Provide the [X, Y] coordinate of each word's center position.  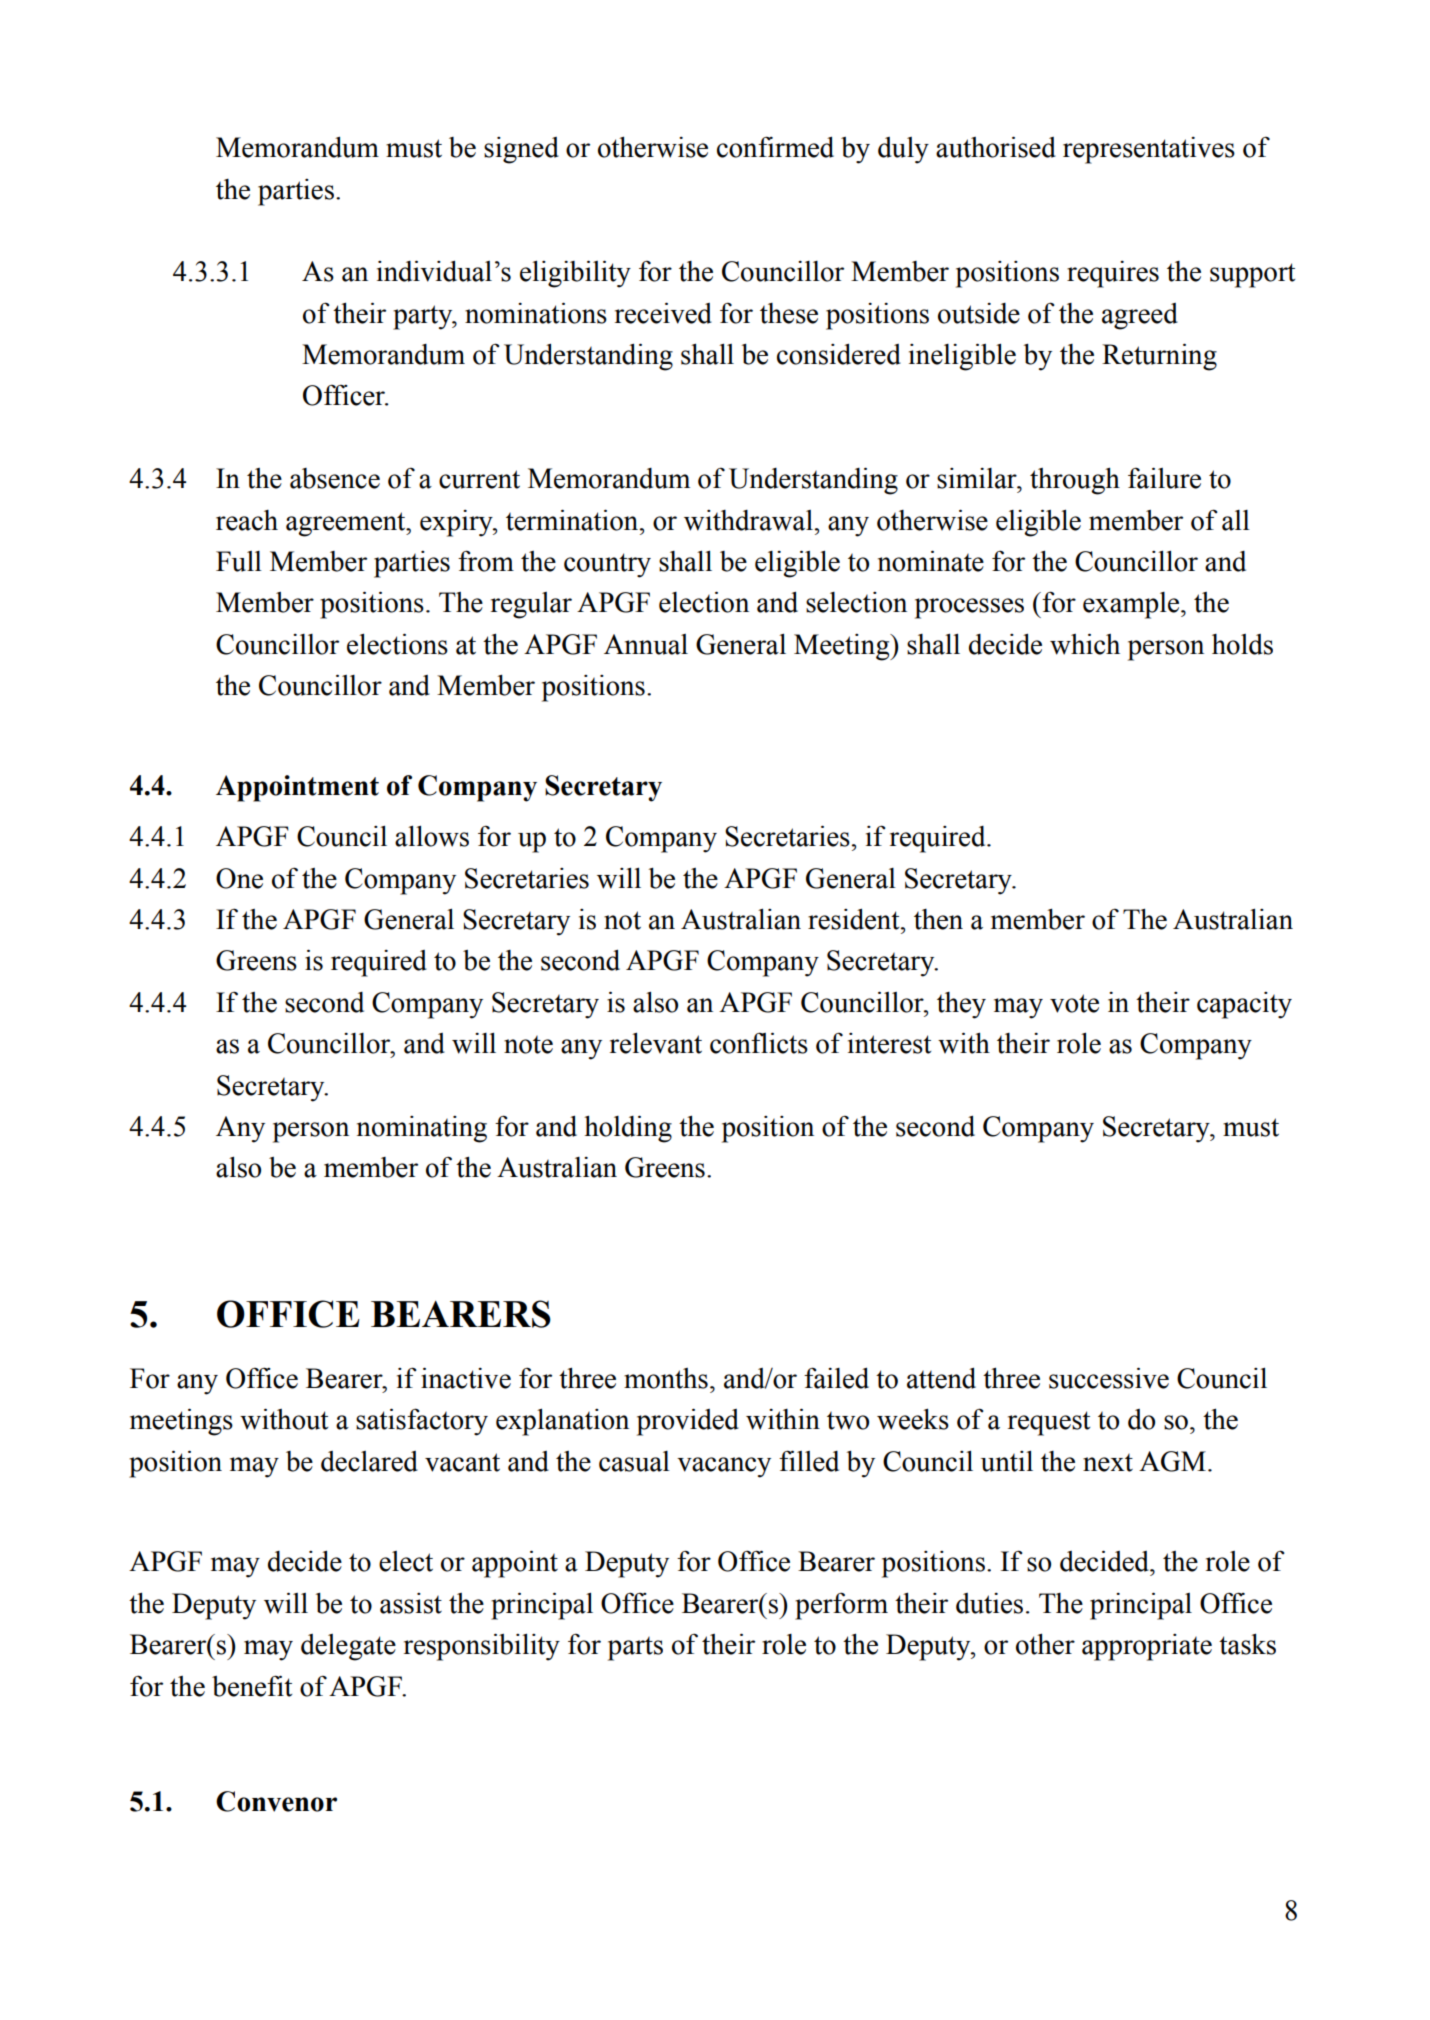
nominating [422, 1129]
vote [1074, 1003]
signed [521, 150]
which [1085, 644]
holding [628, 1129]
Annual [646, 644]
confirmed [775, 147]
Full [239, 561]
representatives [1149, 150]
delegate [348, 1647]
